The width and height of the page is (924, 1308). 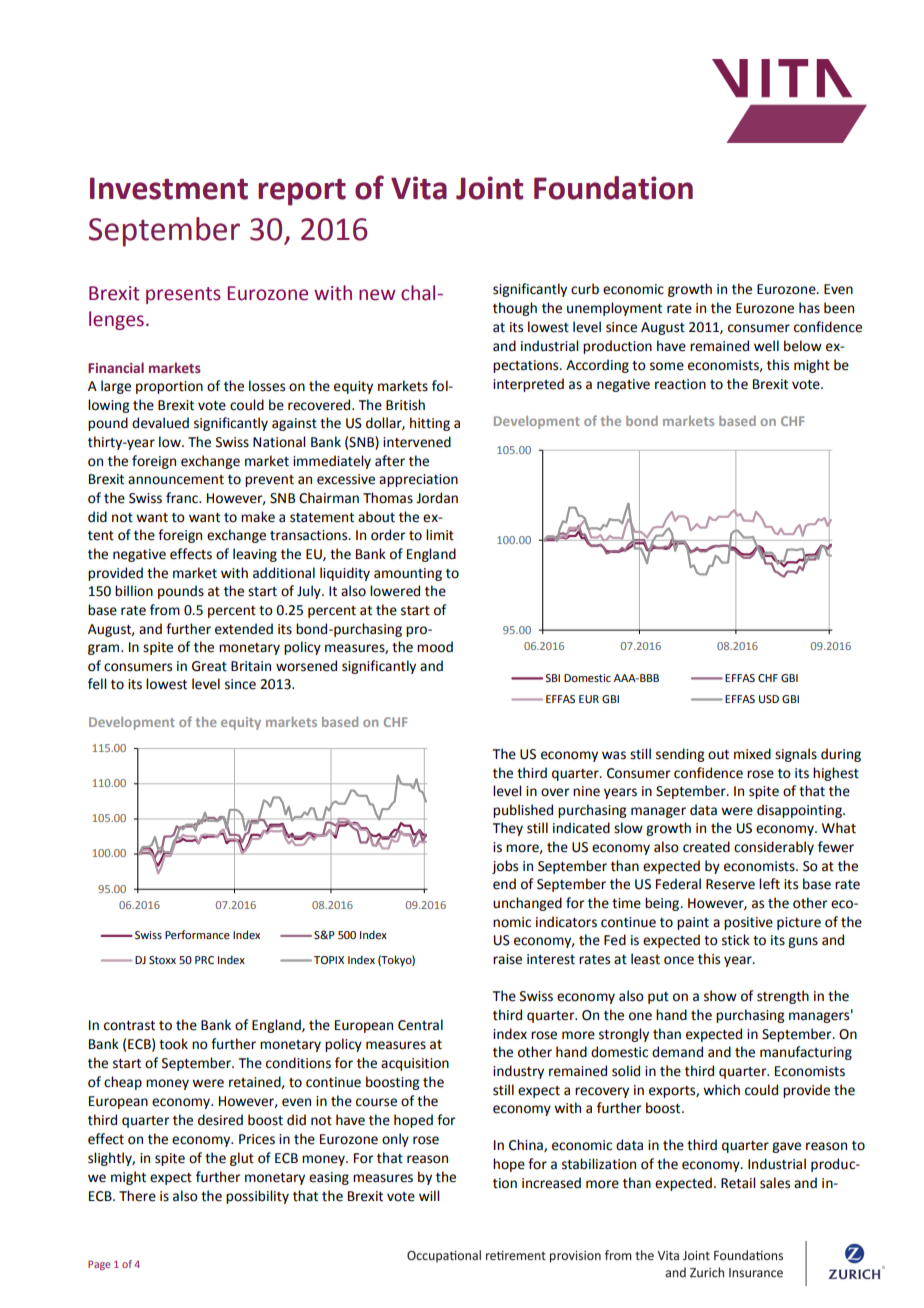 What do you see at coordinates (169, 188) in the page?
I see `Investment` at bounding box center [169, 188].
